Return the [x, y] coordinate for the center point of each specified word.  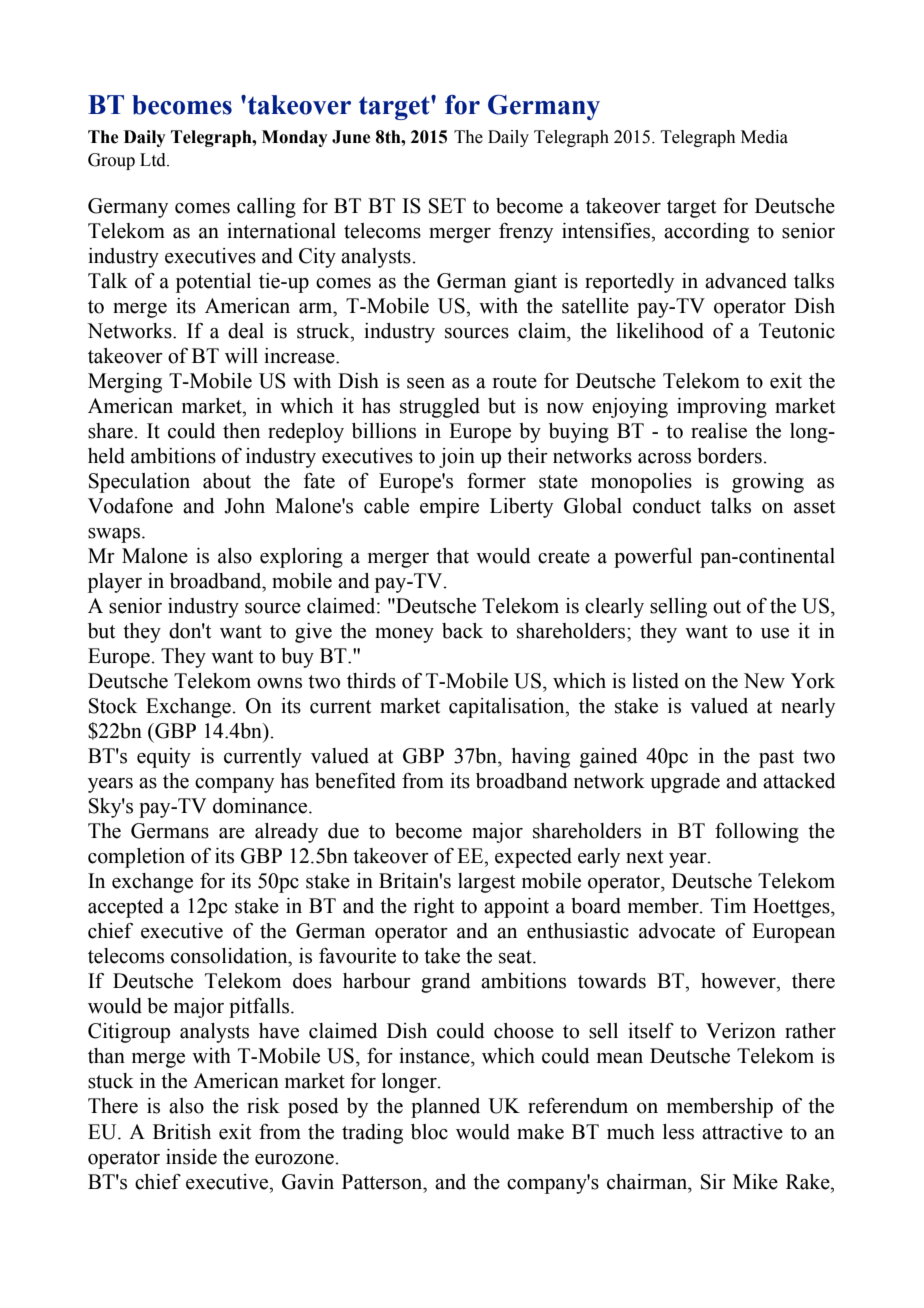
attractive [742, 1132]
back [462, 631]
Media [764, 137]
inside [191, 1157]
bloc [429, 1132]
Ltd [154, 160]
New [764, 681]
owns [279, 683]
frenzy [526, 233]
